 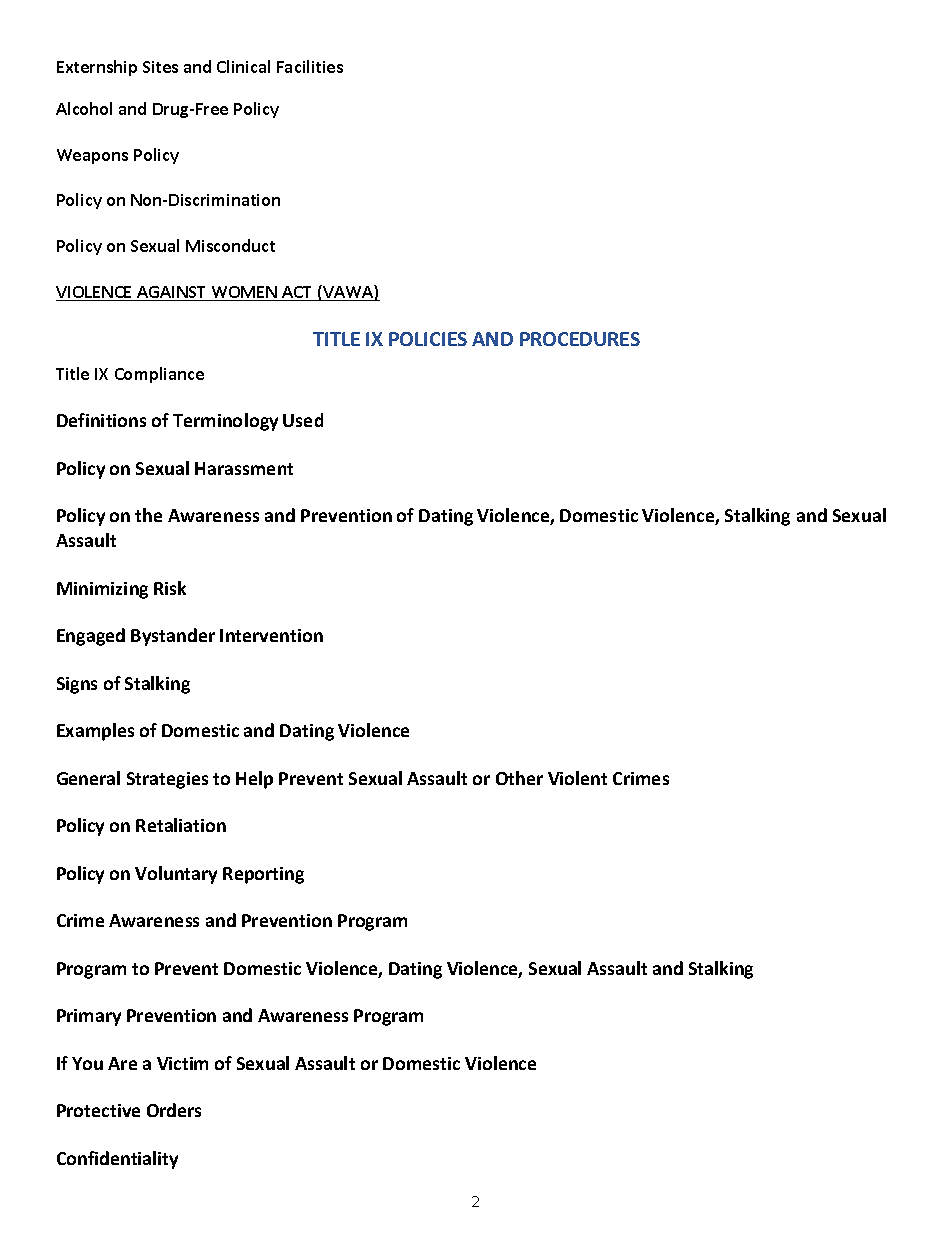 What do you see at coordinates (580, 339) in the image?
I see `PROCEDURES` at bounding box center [580, 339].
